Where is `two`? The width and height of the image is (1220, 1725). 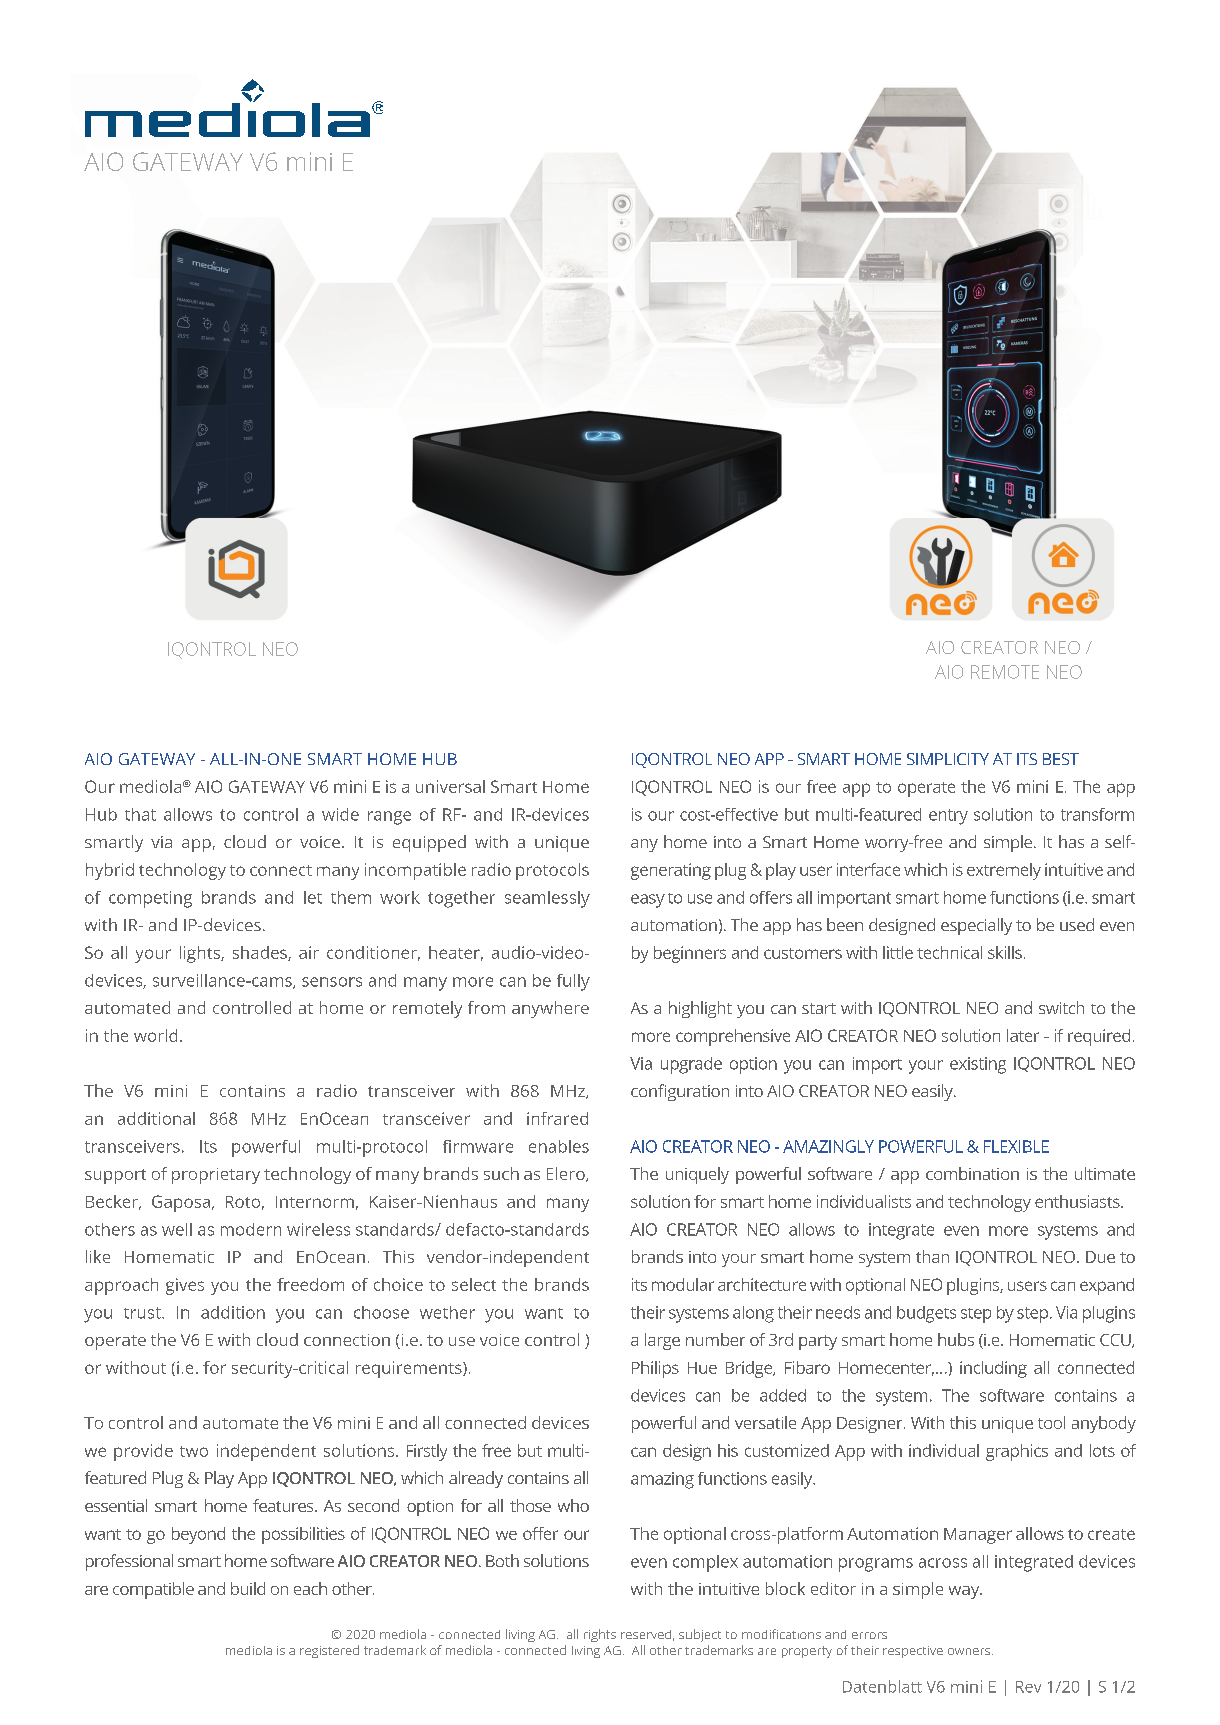 two is located at coordinates (194, 1451).
